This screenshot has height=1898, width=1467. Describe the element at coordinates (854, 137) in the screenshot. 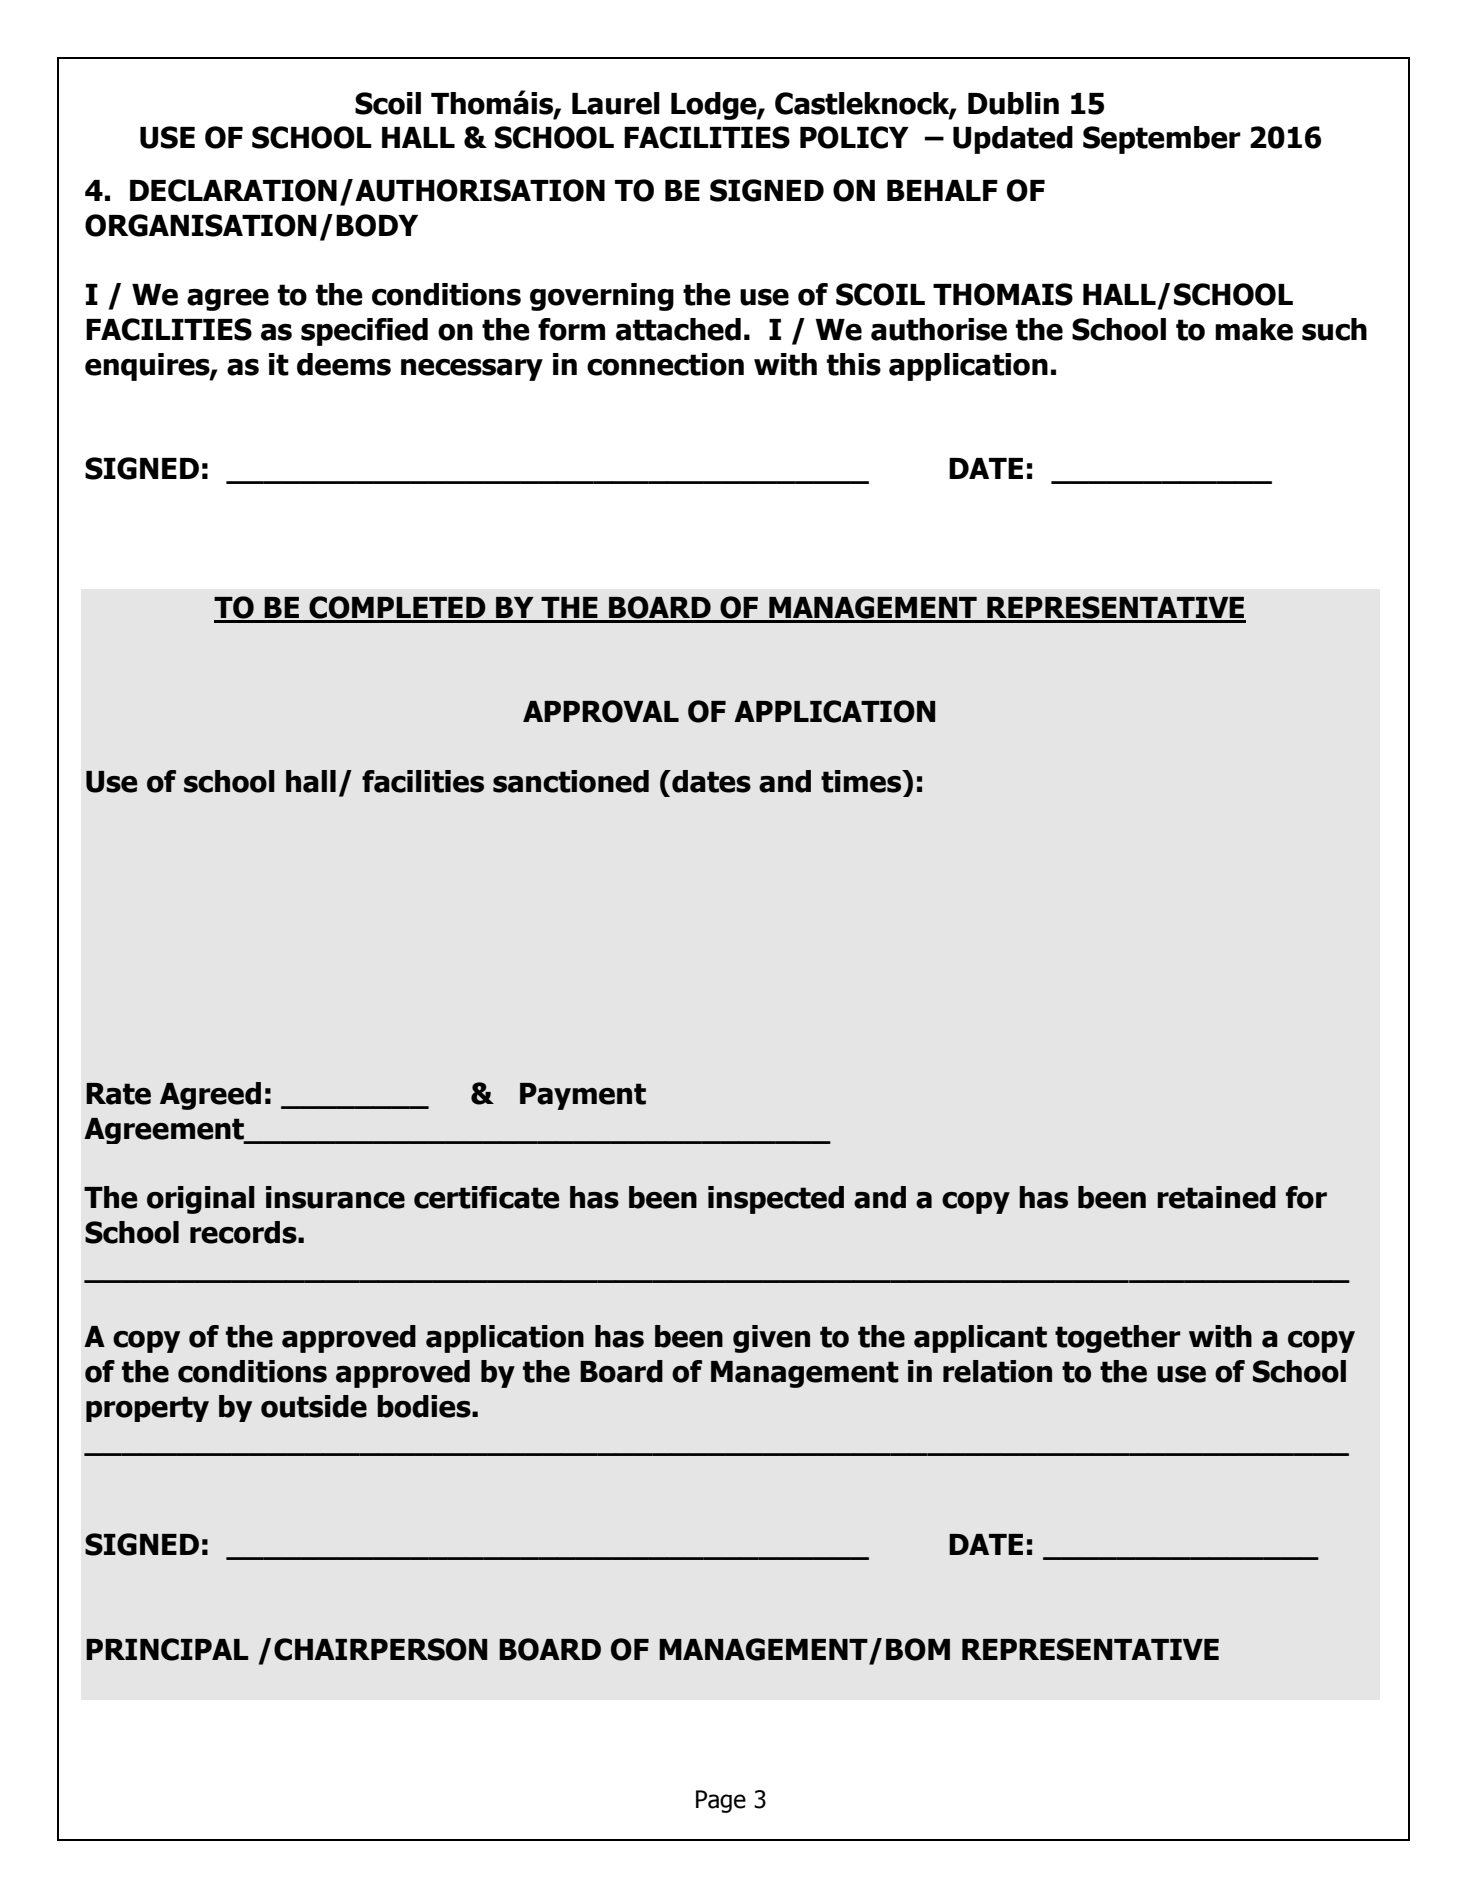

I see `POLICY` at that location.
